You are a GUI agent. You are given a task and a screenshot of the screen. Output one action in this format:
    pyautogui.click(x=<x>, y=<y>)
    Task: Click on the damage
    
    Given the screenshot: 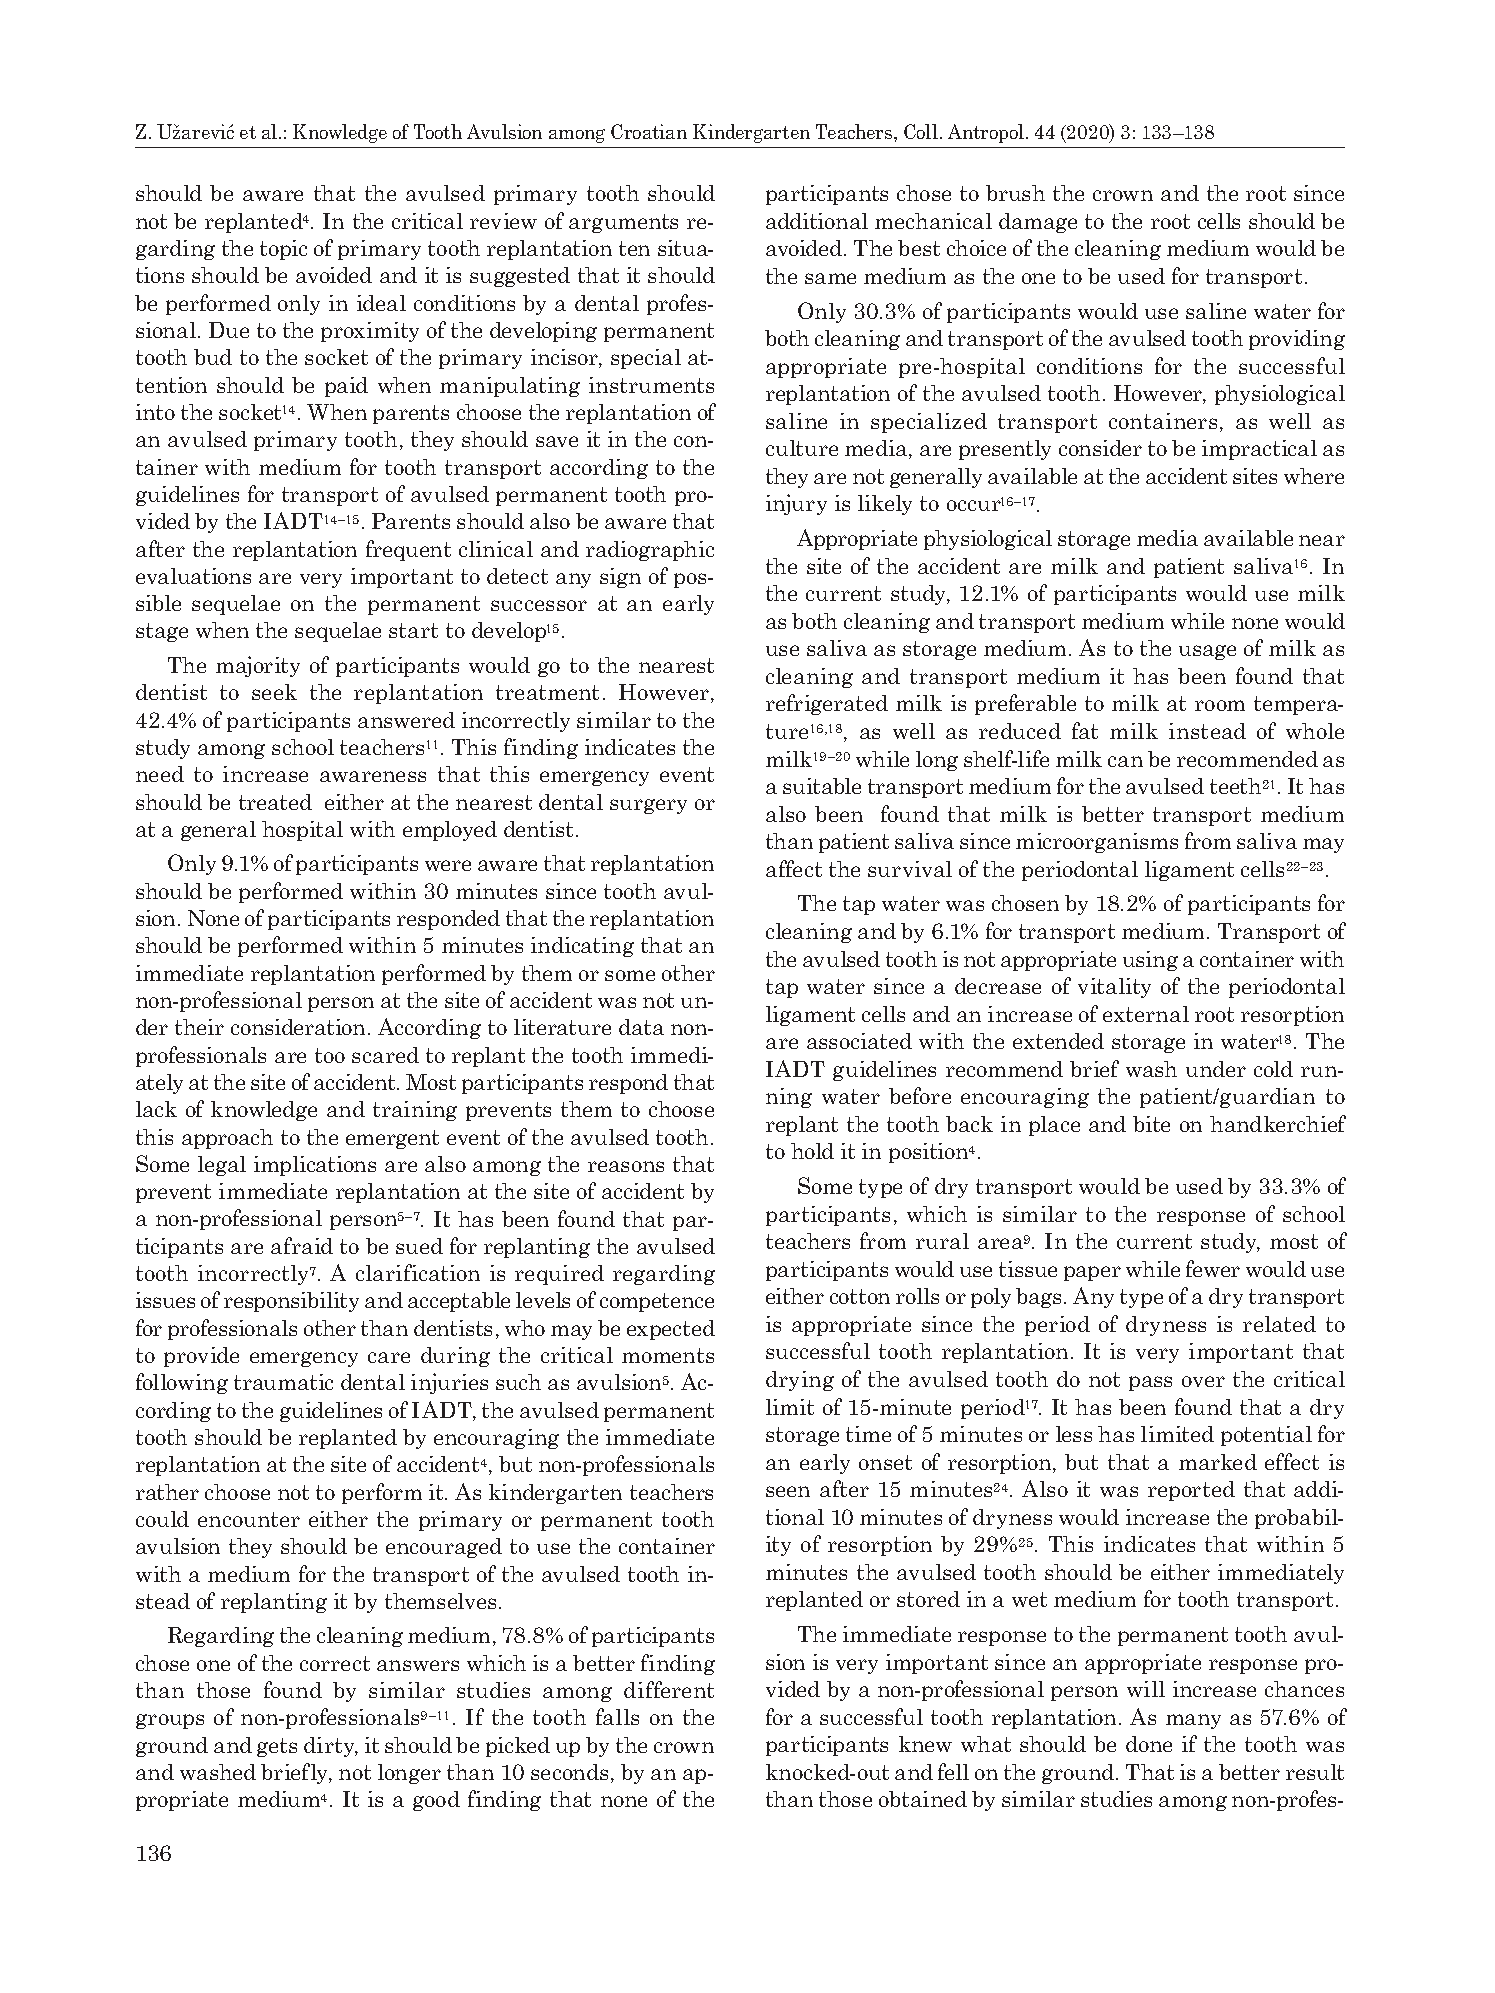 What is the action you would take?
    pyautogui.click(x=1038, y=223)
